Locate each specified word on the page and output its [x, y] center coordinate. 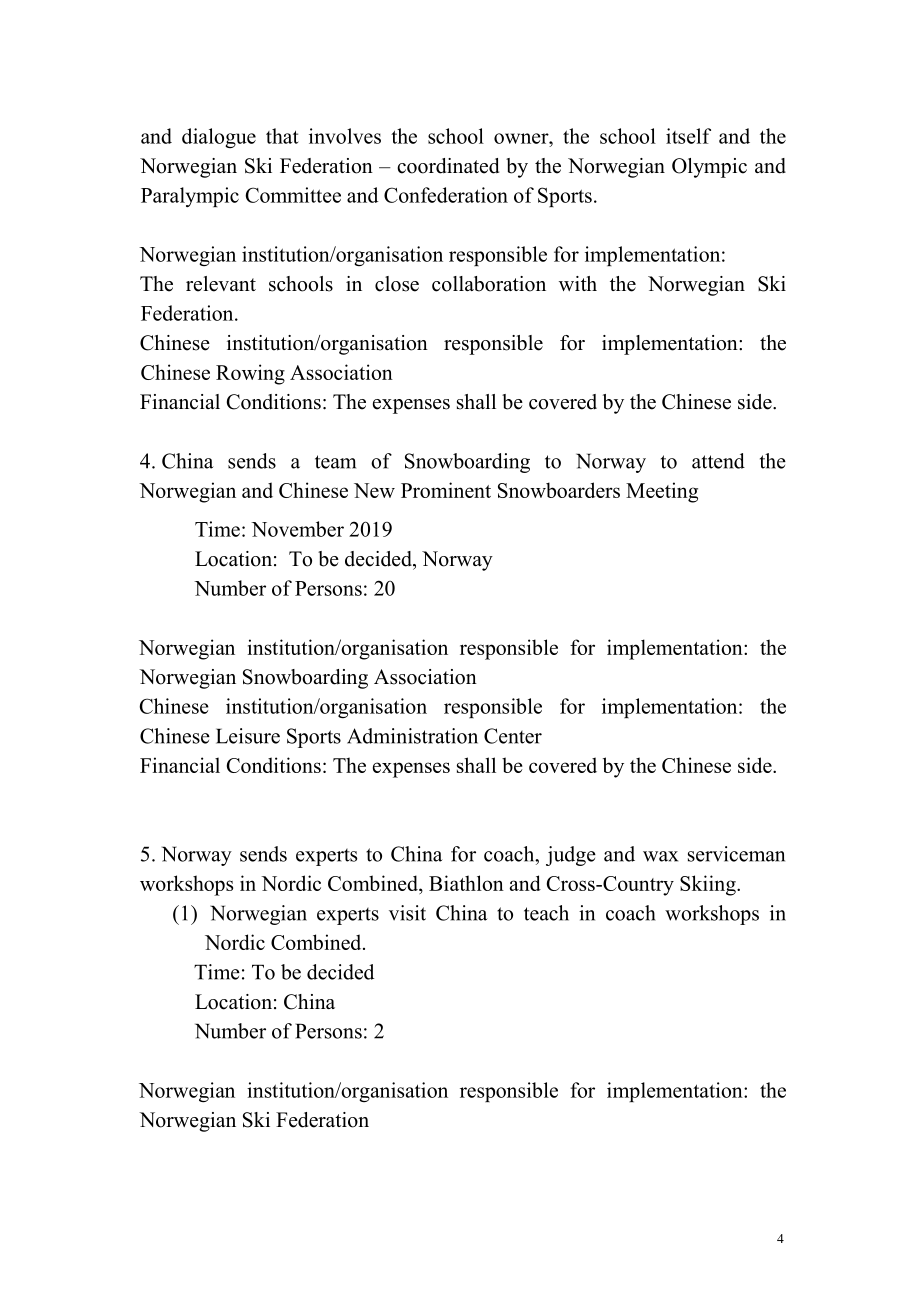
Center [513, 736]
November [297, 529]
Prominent [446, 490]
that [282, 136]
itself [688, 136]
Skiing [709, 885]
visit [407, 913]
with [578, 283]
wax [660, 856]
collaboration [489, 284]
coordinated [448, 166]
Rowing [250, 374]
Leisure [248, 736]
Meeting [662, 492]
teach [546, 913]
